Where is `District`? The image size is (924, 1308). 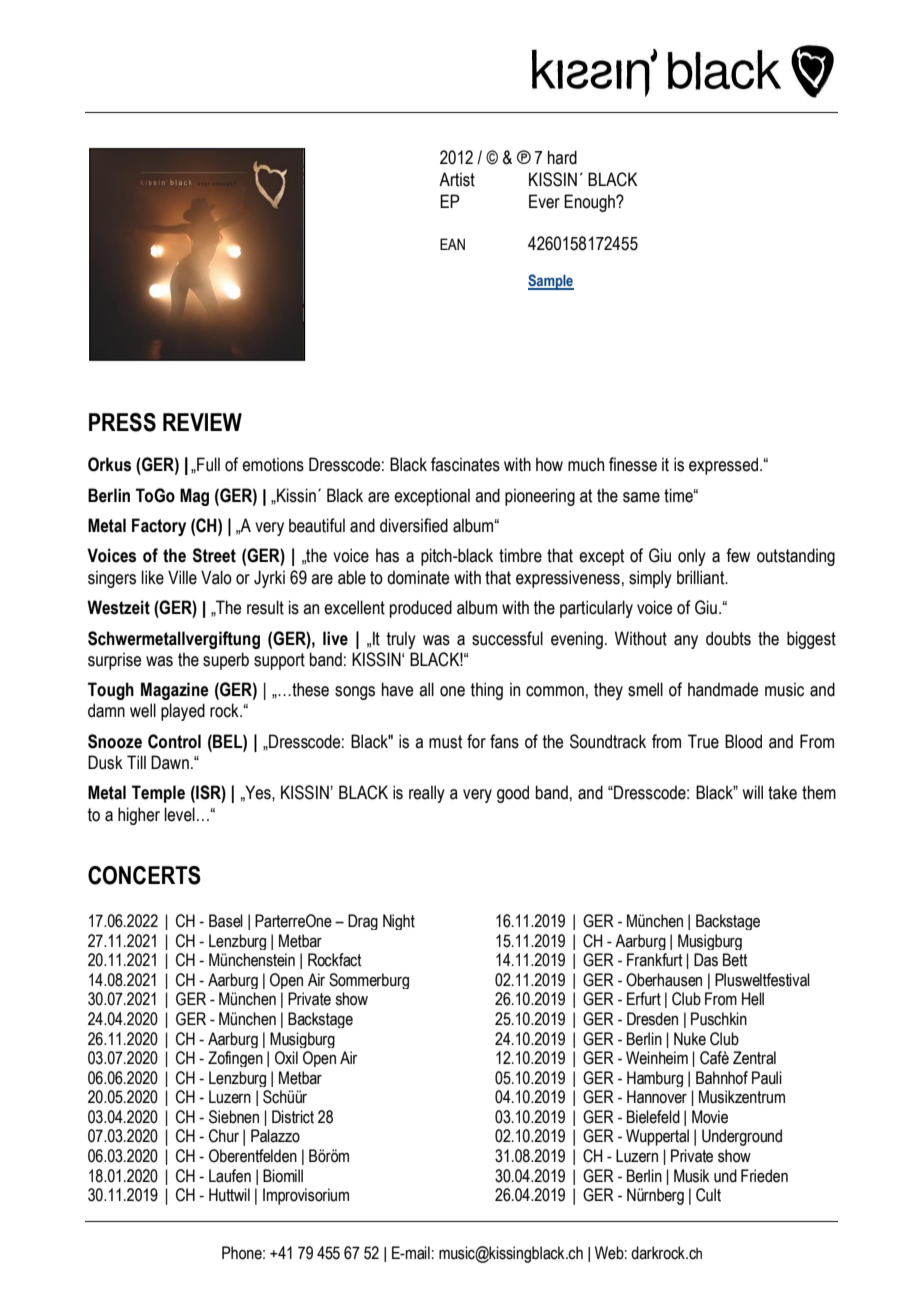
District is located at coordinates (293, 1117).
